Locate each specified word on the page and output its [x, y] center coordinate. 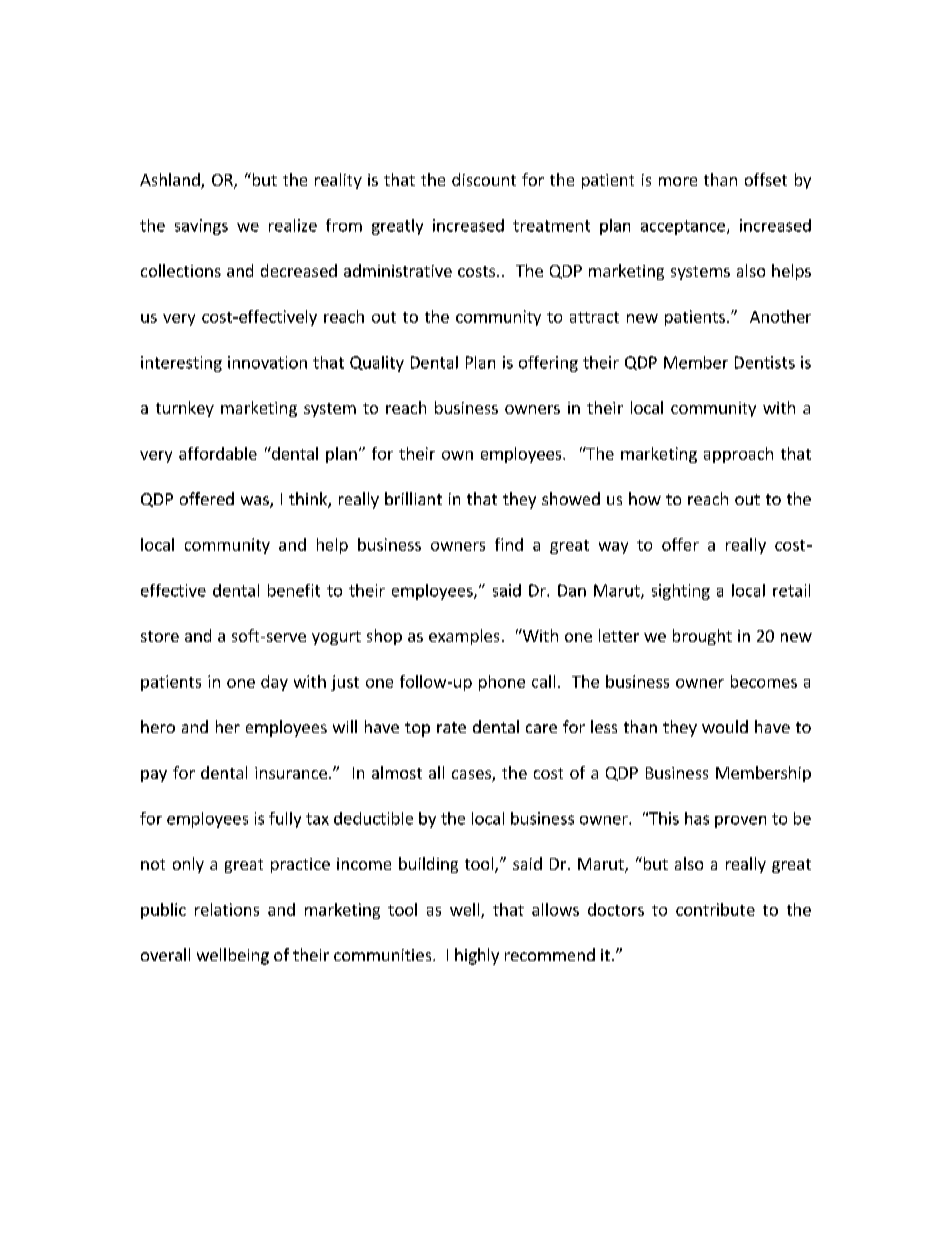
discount [484, 179]
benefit [294, 590]
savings [201, 227]
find [509, 544]
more [678, 181]
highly [477, 956]
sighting [681, 592]
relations [227, 909]
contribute [715, 909]
